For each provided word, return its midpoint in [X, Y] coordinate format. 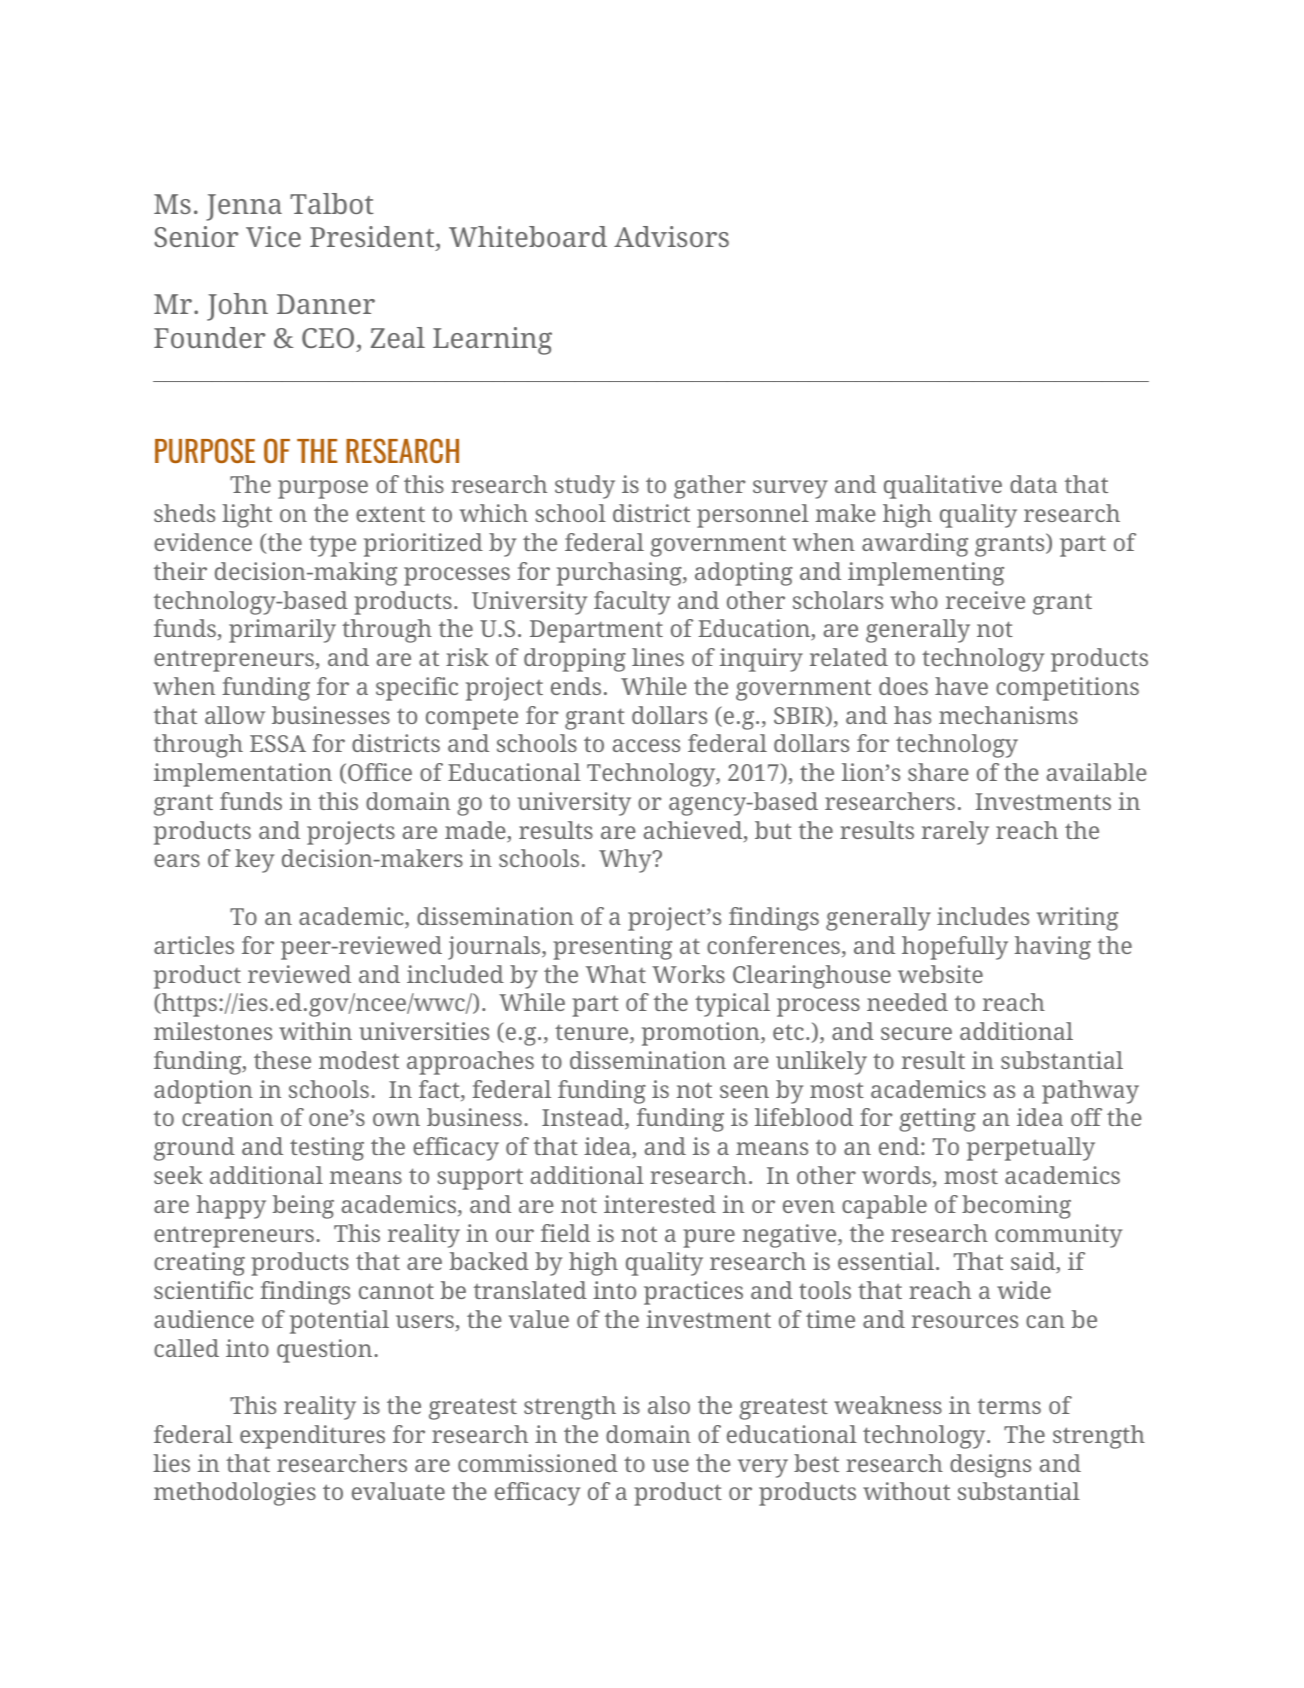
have [961, 686]
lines [658, 657]
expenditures [312, 1437]
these [282, 1060]
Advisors [671, 236]
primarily [282, 631]
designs [990, 1466]
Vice [273, 236]
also [669, 1405]
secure [916, 1033]
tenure [593, 1034]
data [1033, 484]
